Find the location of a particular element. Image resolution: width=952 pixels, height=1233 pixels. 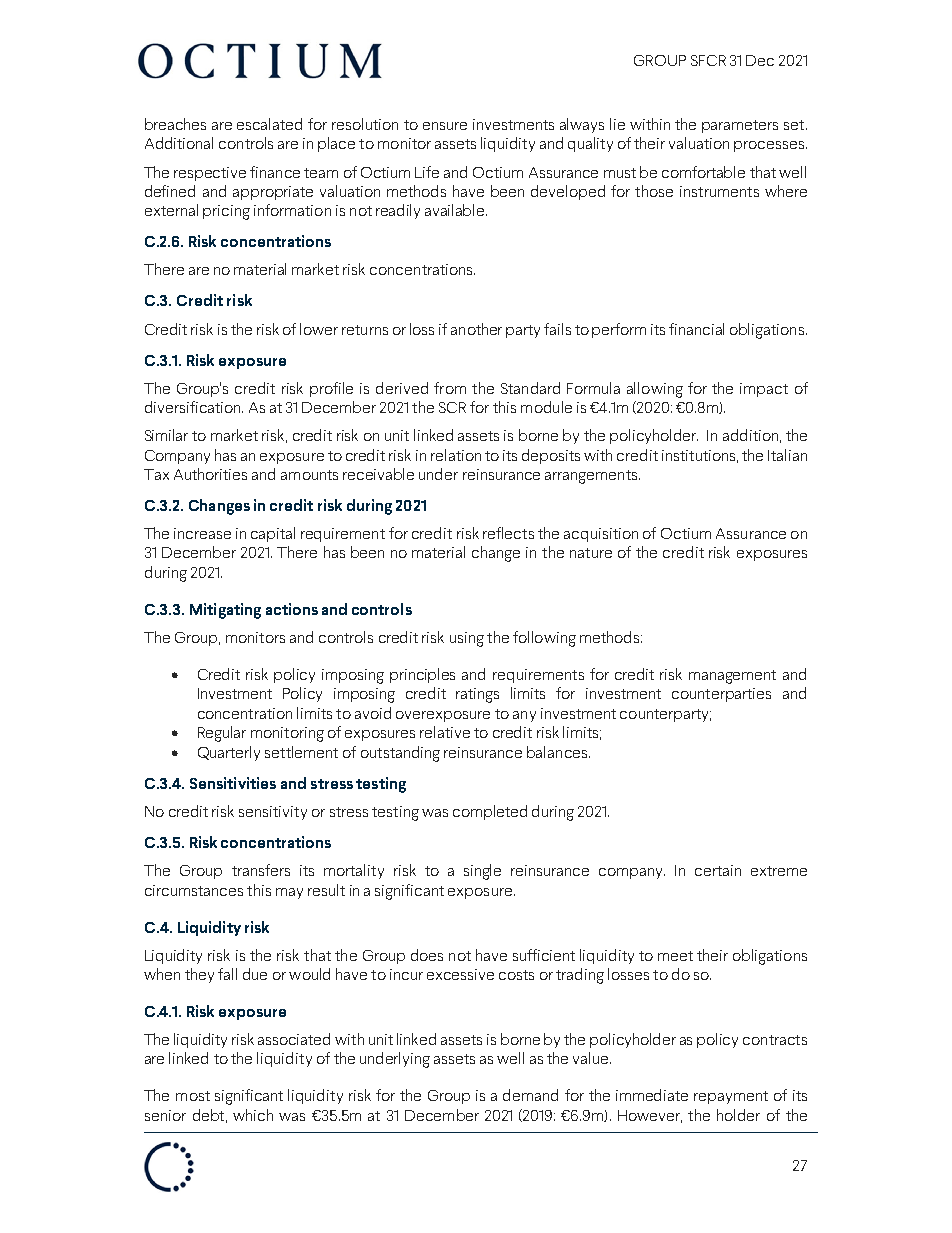

Mitigating is located at coordinates (225, 611).
